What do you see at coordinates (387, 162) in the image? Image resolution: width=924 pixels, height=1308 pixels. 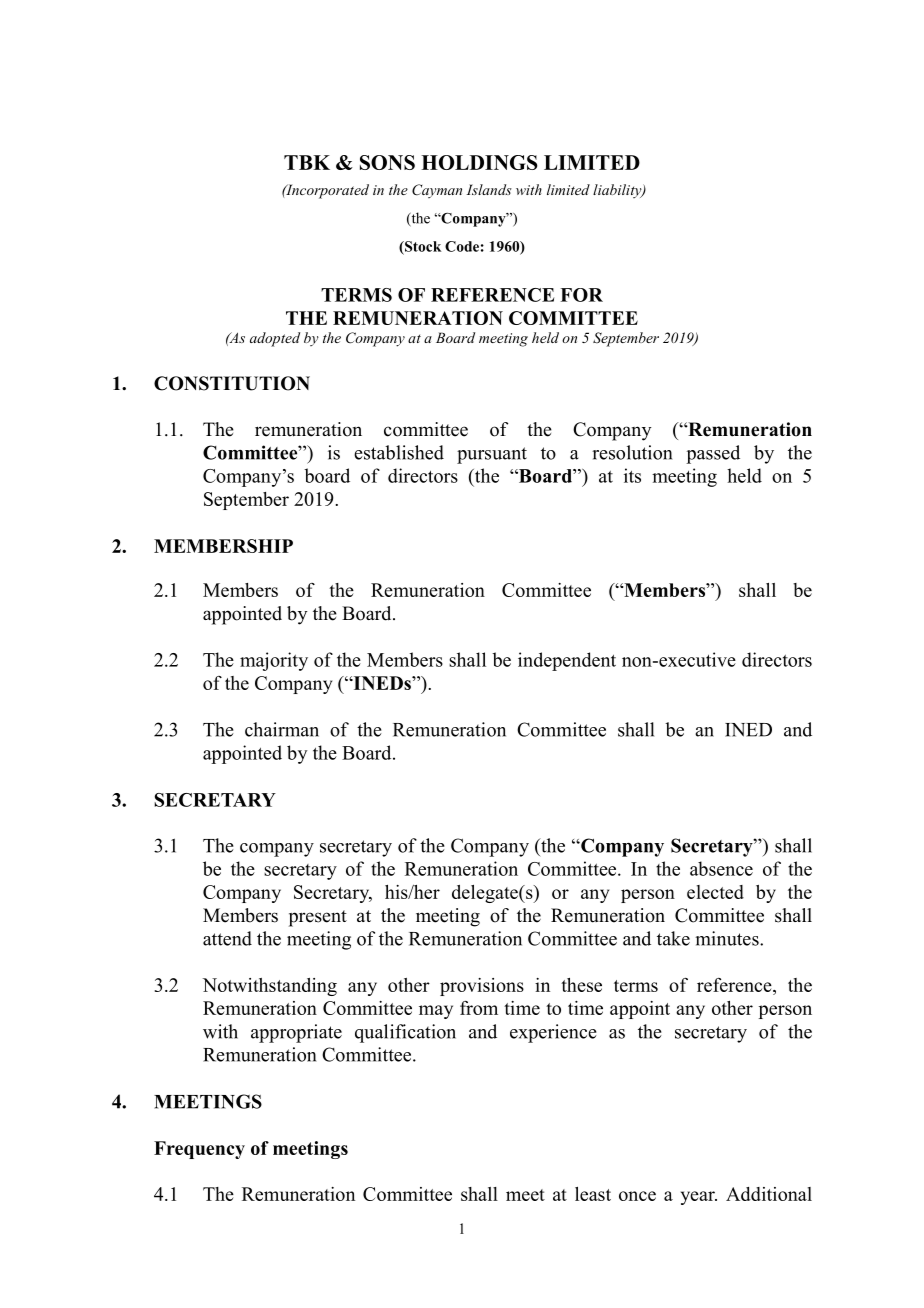 I see `SONS` at bounding box center [387, 162].
